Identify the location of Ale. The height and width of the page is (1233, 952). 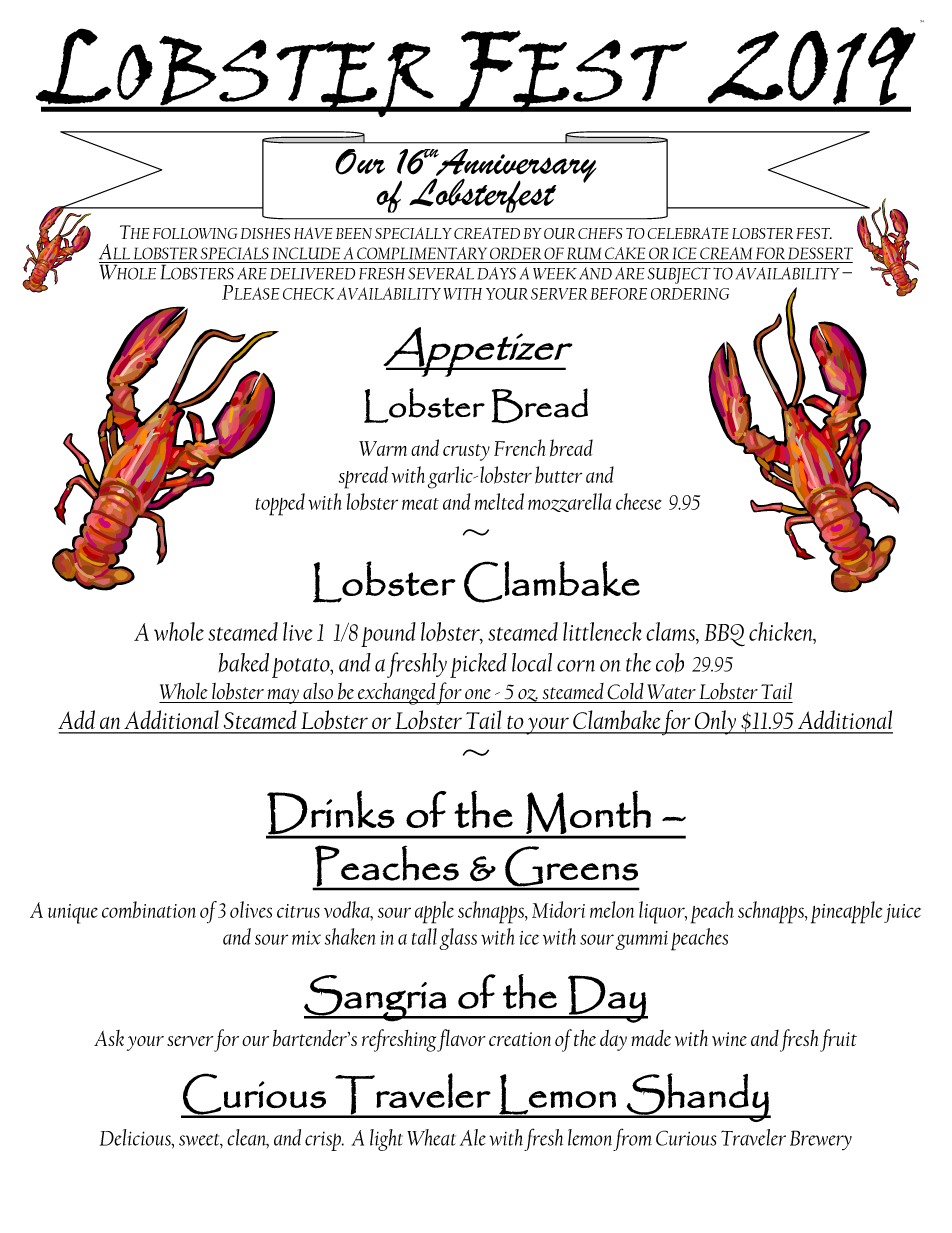
(473, 1137).
